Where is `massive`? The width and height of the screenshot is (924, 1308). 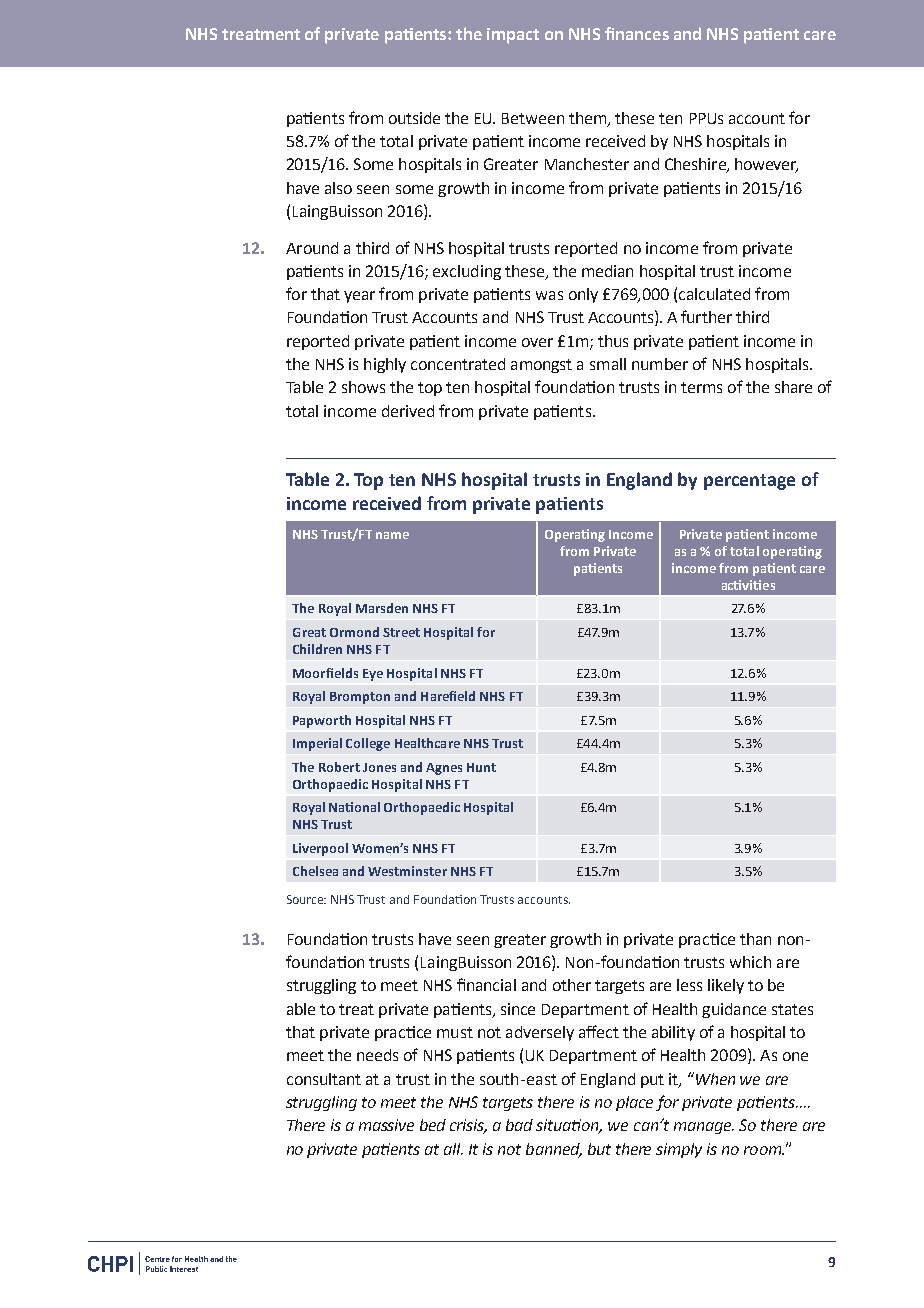
massive is located at coordinates (386, 1125).
